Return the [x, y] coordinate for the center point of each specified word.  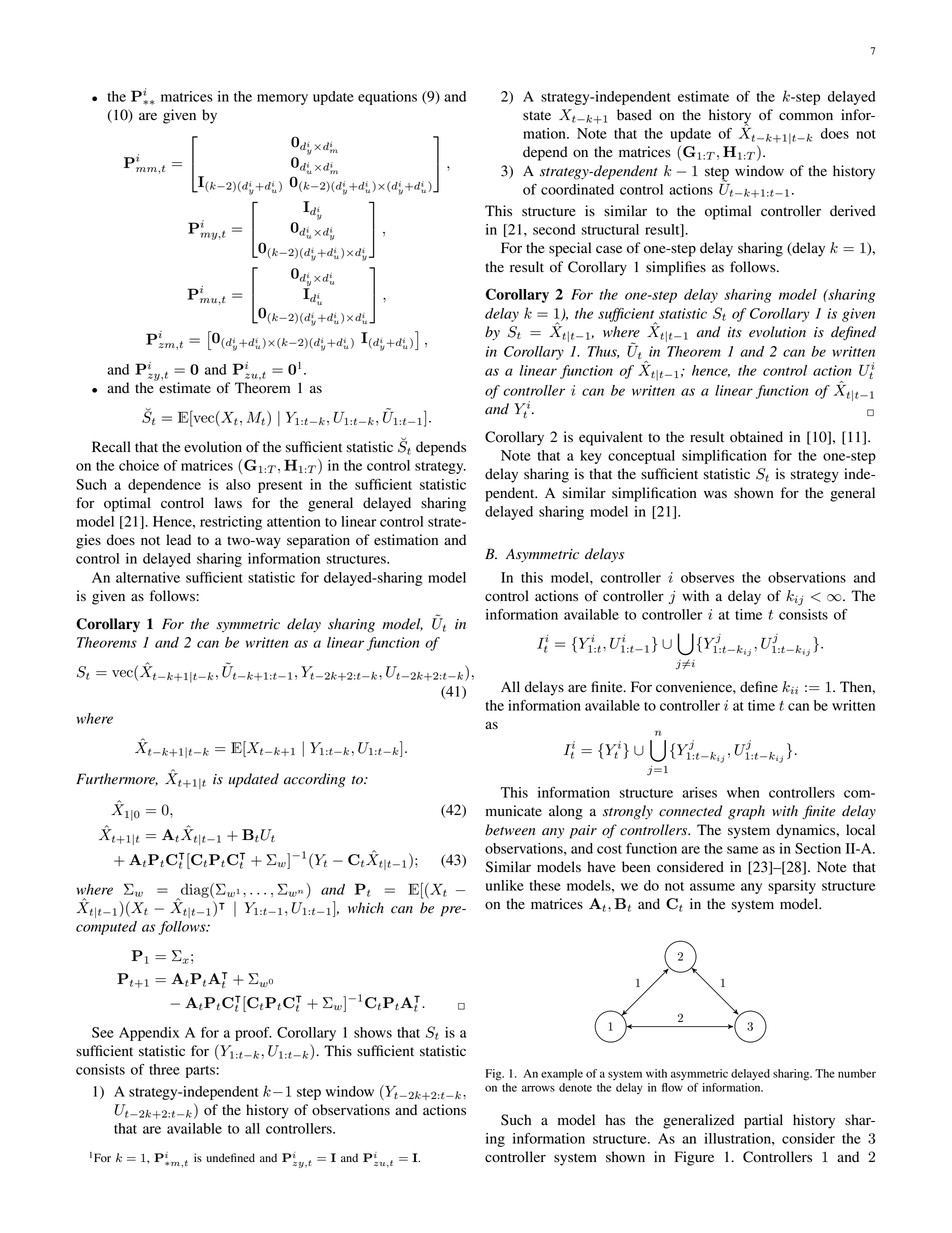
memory [282, 99]
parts [201, 1072]
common [806, 116]
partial [763, 1121]
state [537, 115]
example [562, 1075]
